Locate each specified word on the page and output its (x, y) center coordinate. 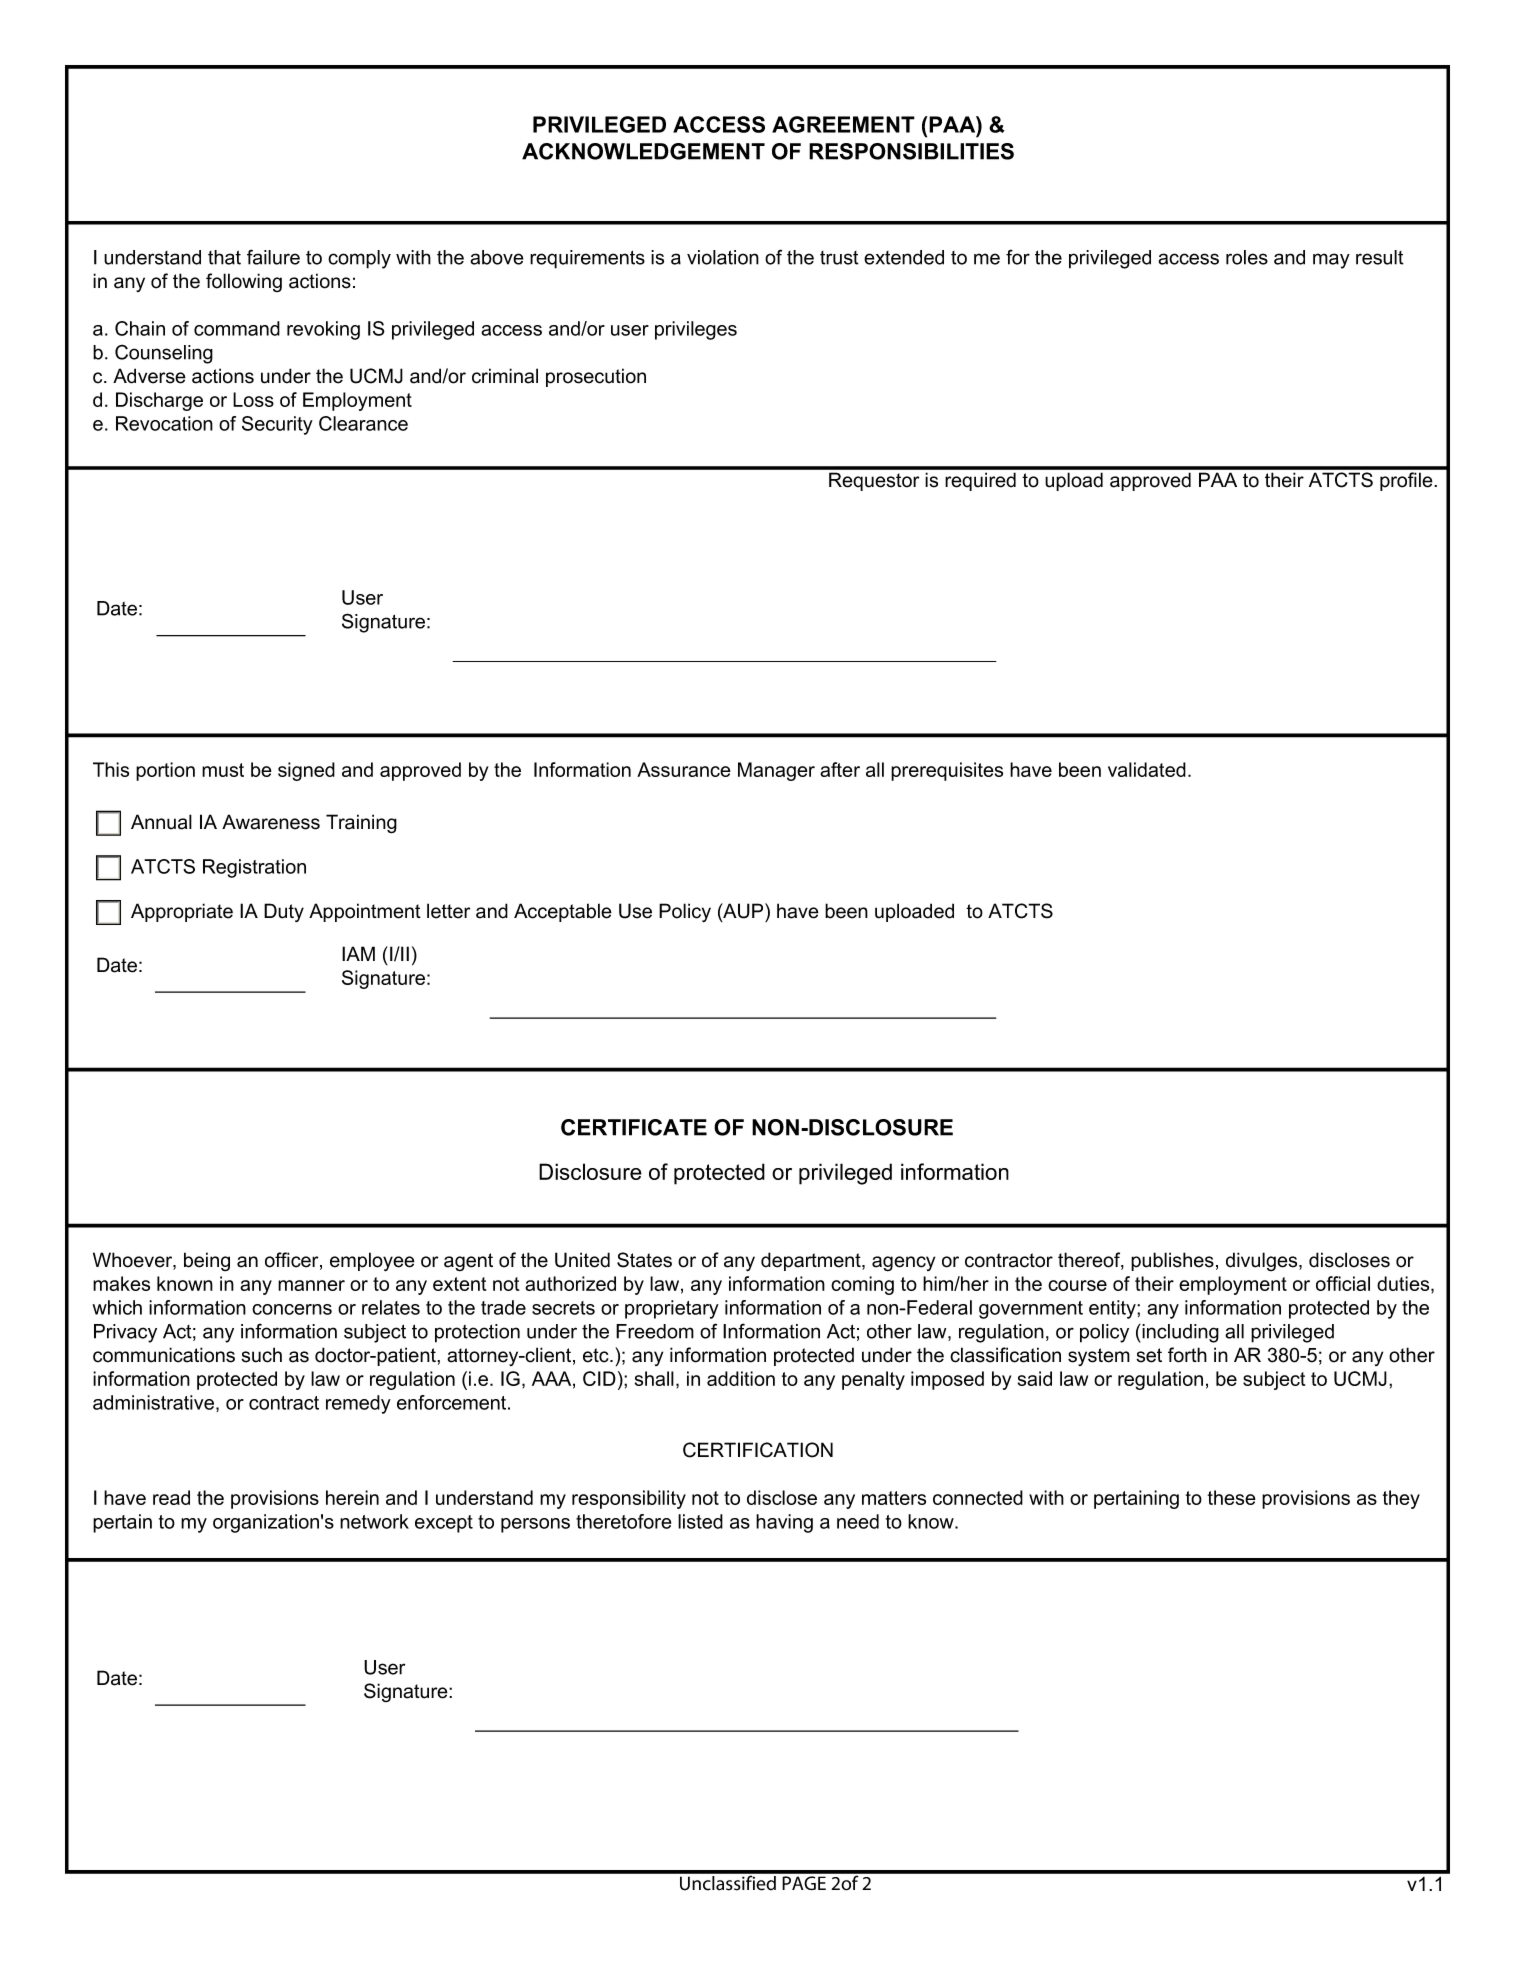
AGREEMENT (843, 124)
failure (273, 257)
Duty (284, 912)
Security (277, 425)
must (223, 770)
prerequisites (947, 771)
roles (1247, 257)
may (1331, 261)
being (207, 1262)
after (840, 769)
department (812, 1261)
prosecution (596, 377)
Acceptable (563, 912)
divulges (1263, 1261)
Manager (776, 771)
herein (352, 1497)
